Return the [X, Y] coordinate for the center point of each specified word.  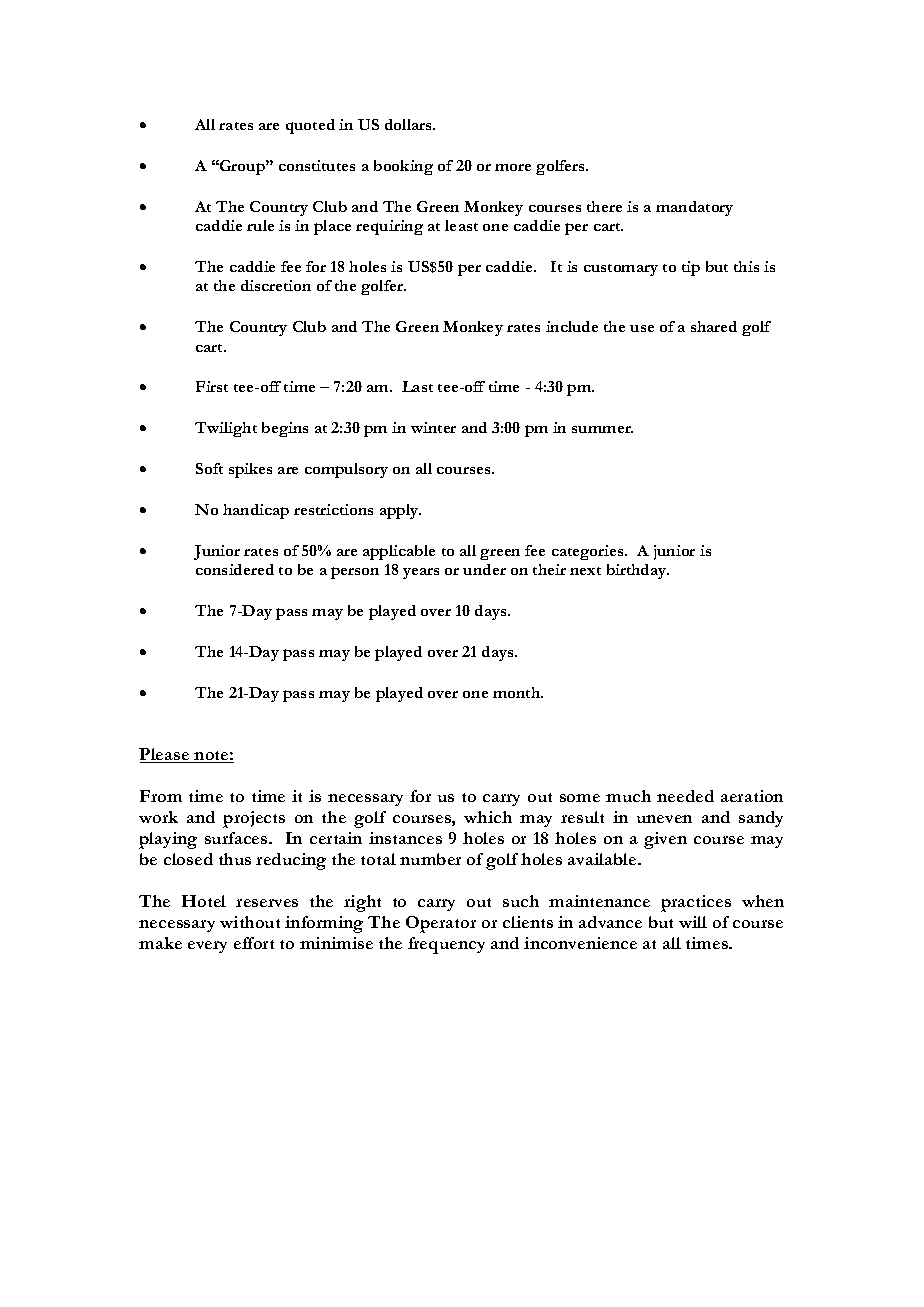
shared [714, 326]
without [250, 922]
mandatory [694, 208]
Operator [441, 924]
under [484, 569]
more [513, 167]
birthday [638, 571]
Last [417, 386]
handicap [256, 511]
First [212, 386]
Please [165, 755]
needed [685, 796]
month [518, 692]
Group [242, 167]
